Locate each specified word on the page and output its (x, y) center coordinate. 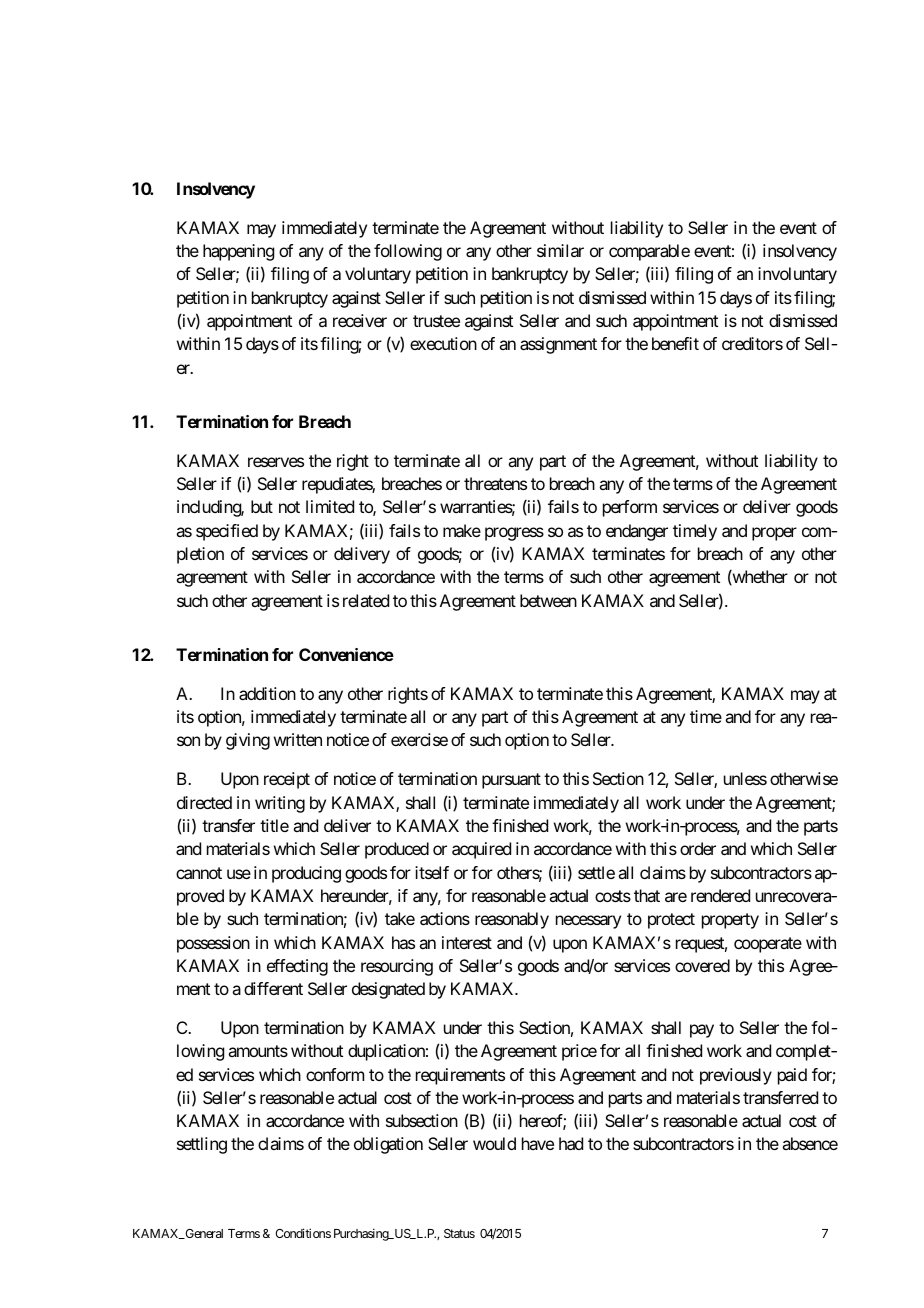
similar (560, 250)
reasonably (512, 920)
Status (459, 1233)
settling (202, 1145)
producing (306, 874)
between (548, 600)
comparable (649, 252)
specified (227, 532)
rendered (720, 895)
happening (238, 252)
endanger (637, 532)
